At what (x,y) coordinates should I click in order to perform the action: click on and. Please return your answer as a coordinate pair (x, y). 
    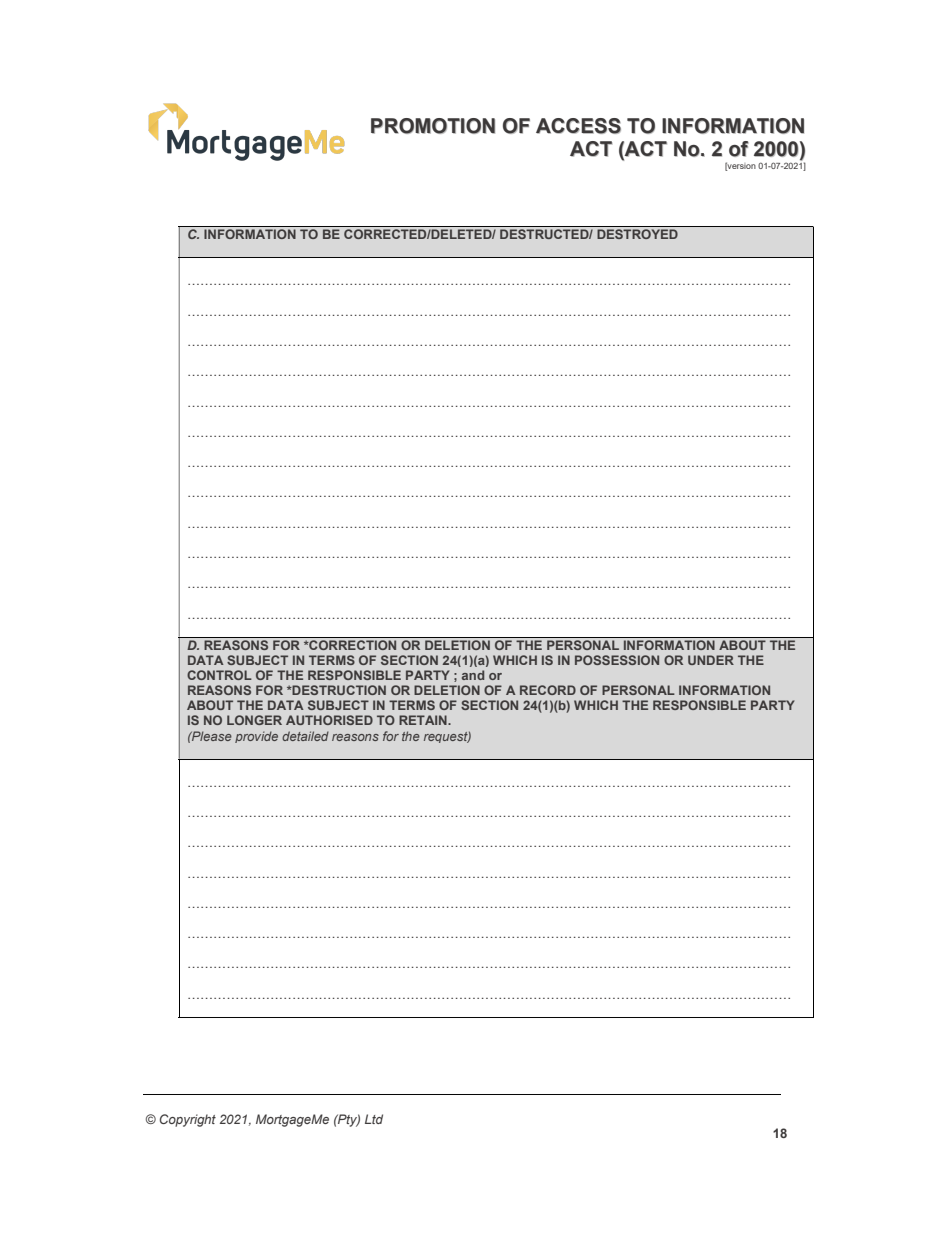
    Looking at the image, I should click on (473, 675).
